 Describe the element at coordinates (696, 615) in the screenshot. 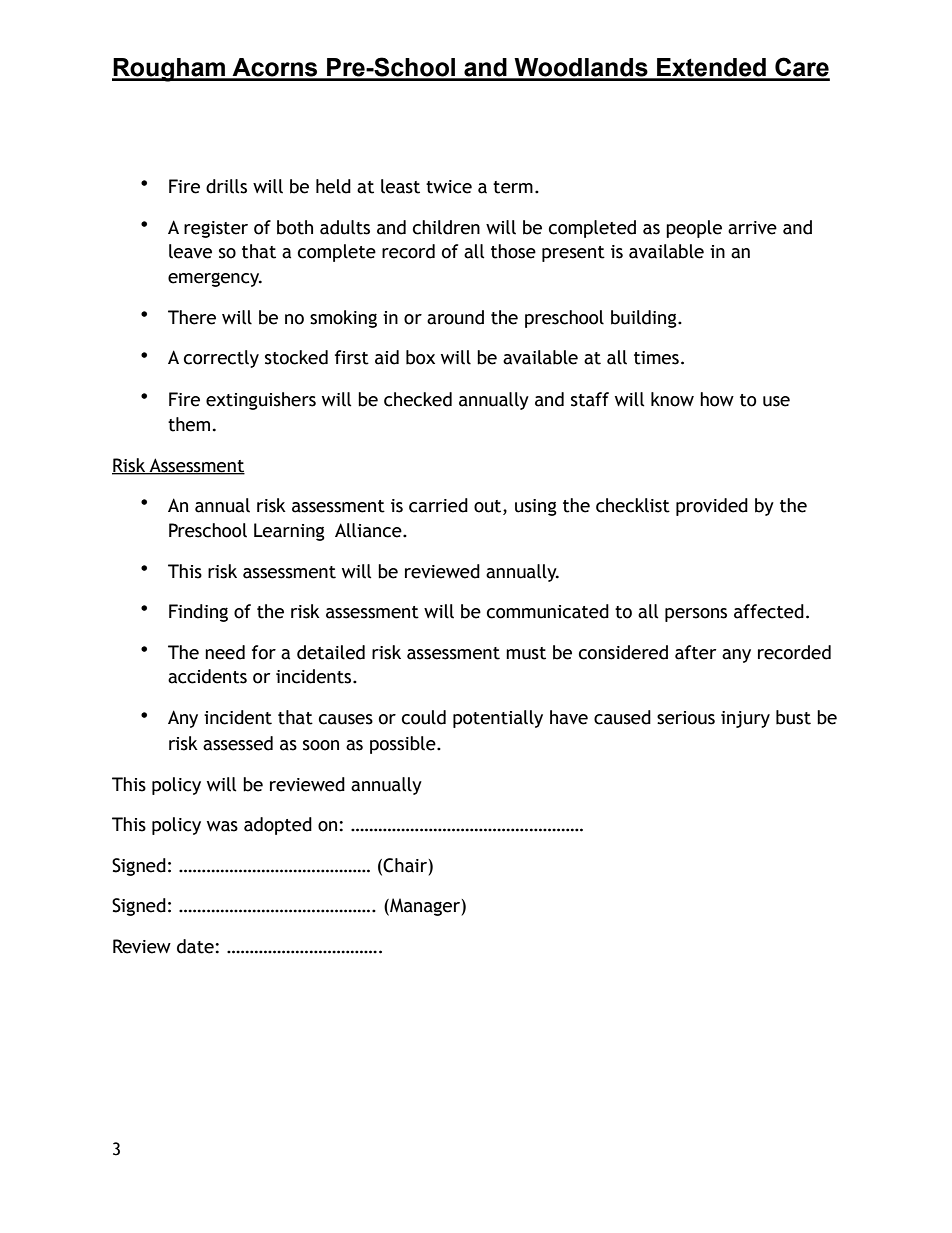

I see `persons` at that location.
